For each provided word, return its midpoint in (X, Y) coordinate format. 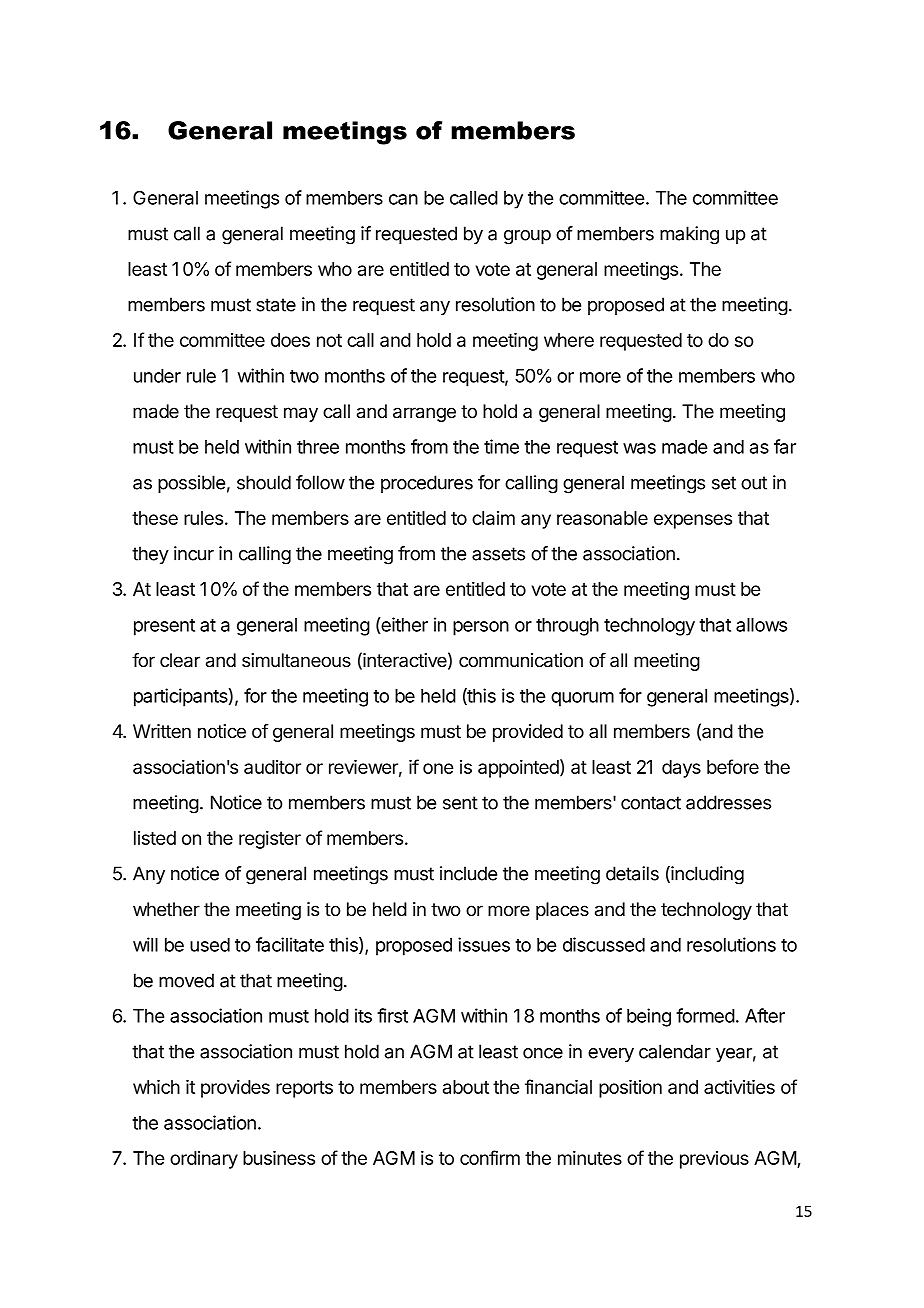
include (468, 873)
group (527, 237)
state (276, 305)
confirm (490, 1157)
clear (180, 660)
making (689, 235)
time (501, 446)
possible (191, 484)
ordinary (204, 1160)
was (639, 448)
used (210, 945)
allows (761, 625)
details (632, 873)
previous (714, 1160)
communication (521, 660)
